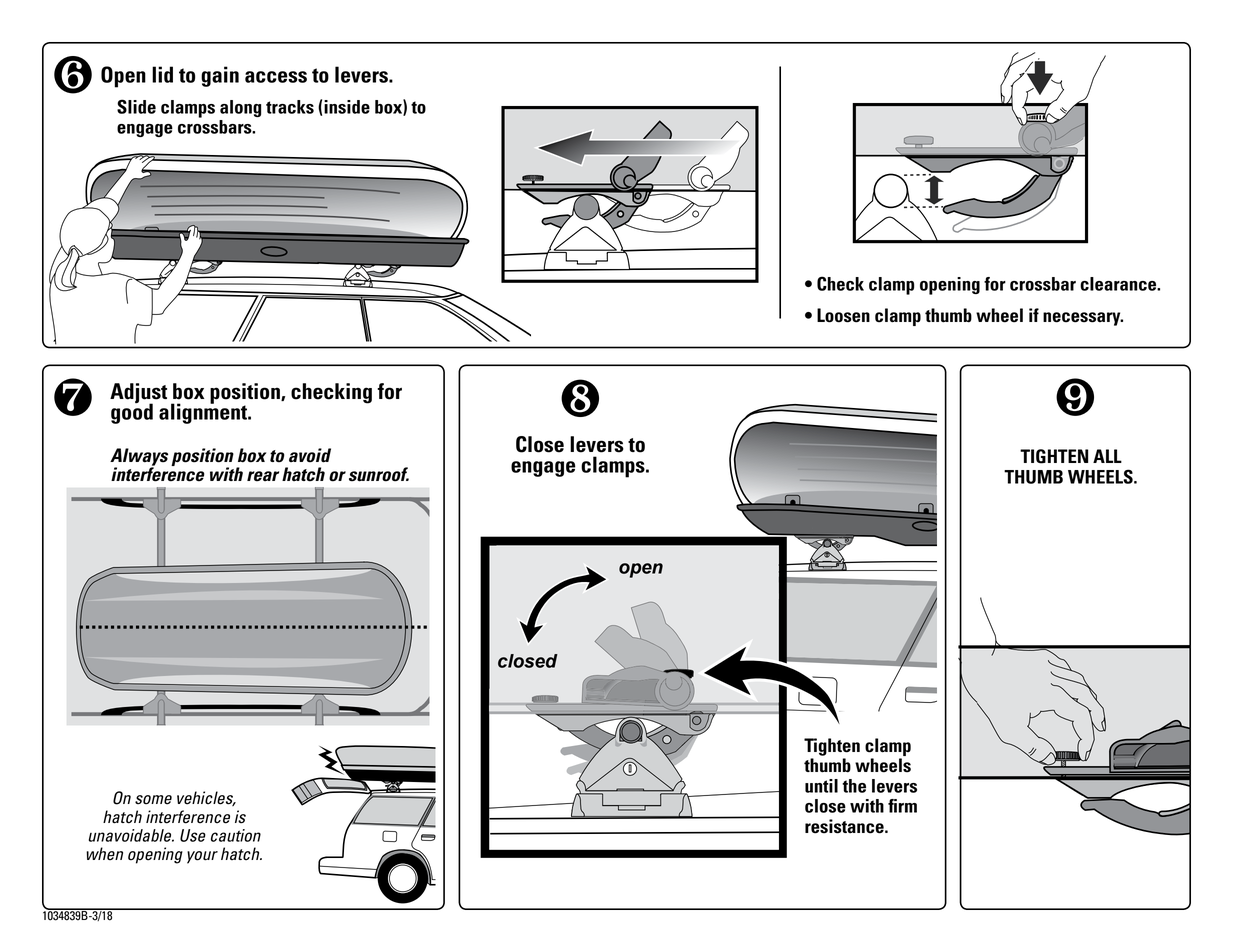  I want to click on all, so click(1107, 456).
